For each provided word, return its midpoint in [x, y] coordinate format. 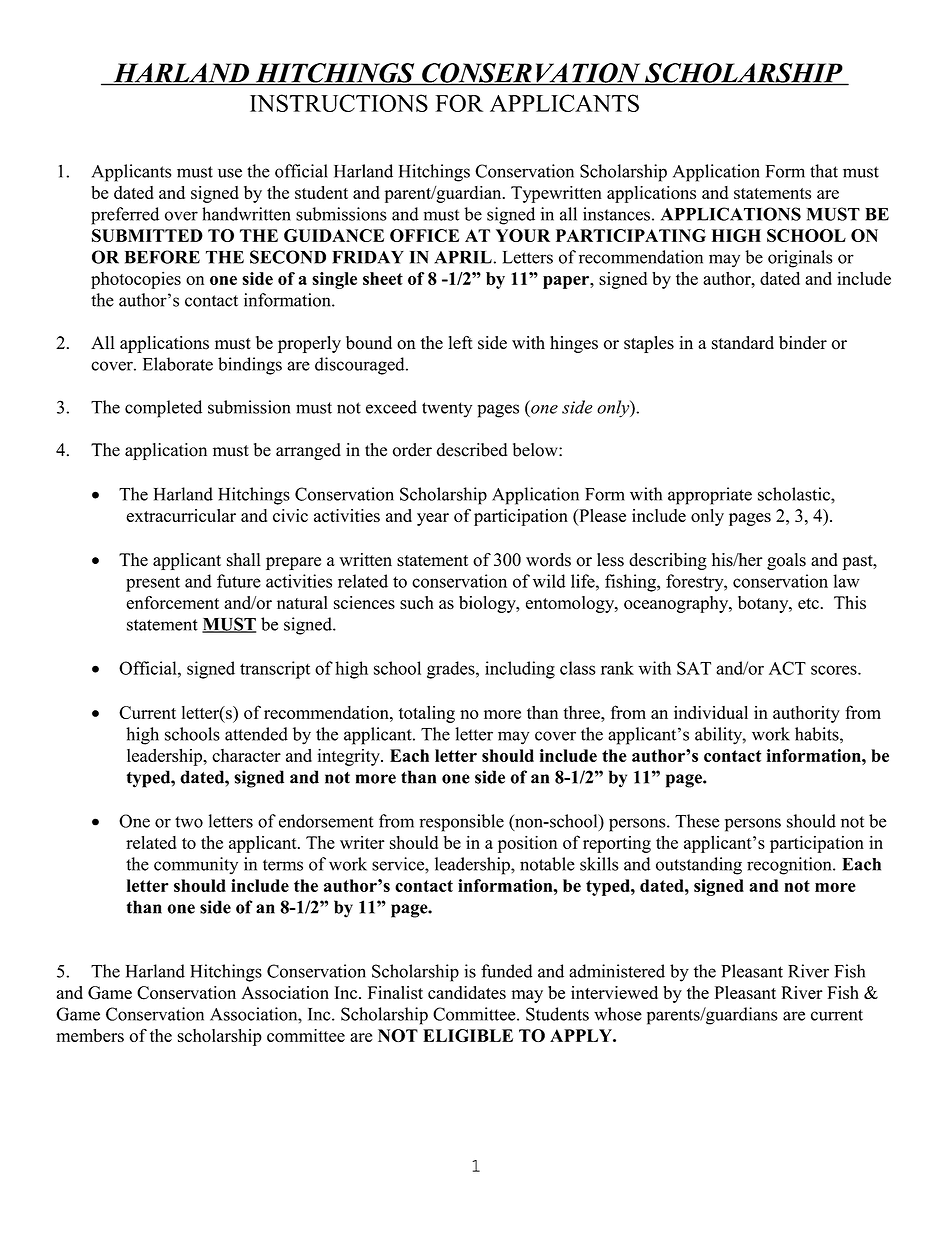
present [153, 584]
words [548, 560]
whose [618, 1014]
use [230, 173]
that [824, 171]
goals [786, 561]
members [90, 1035]
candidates [467, 992]
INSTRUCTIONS [339, 103]
